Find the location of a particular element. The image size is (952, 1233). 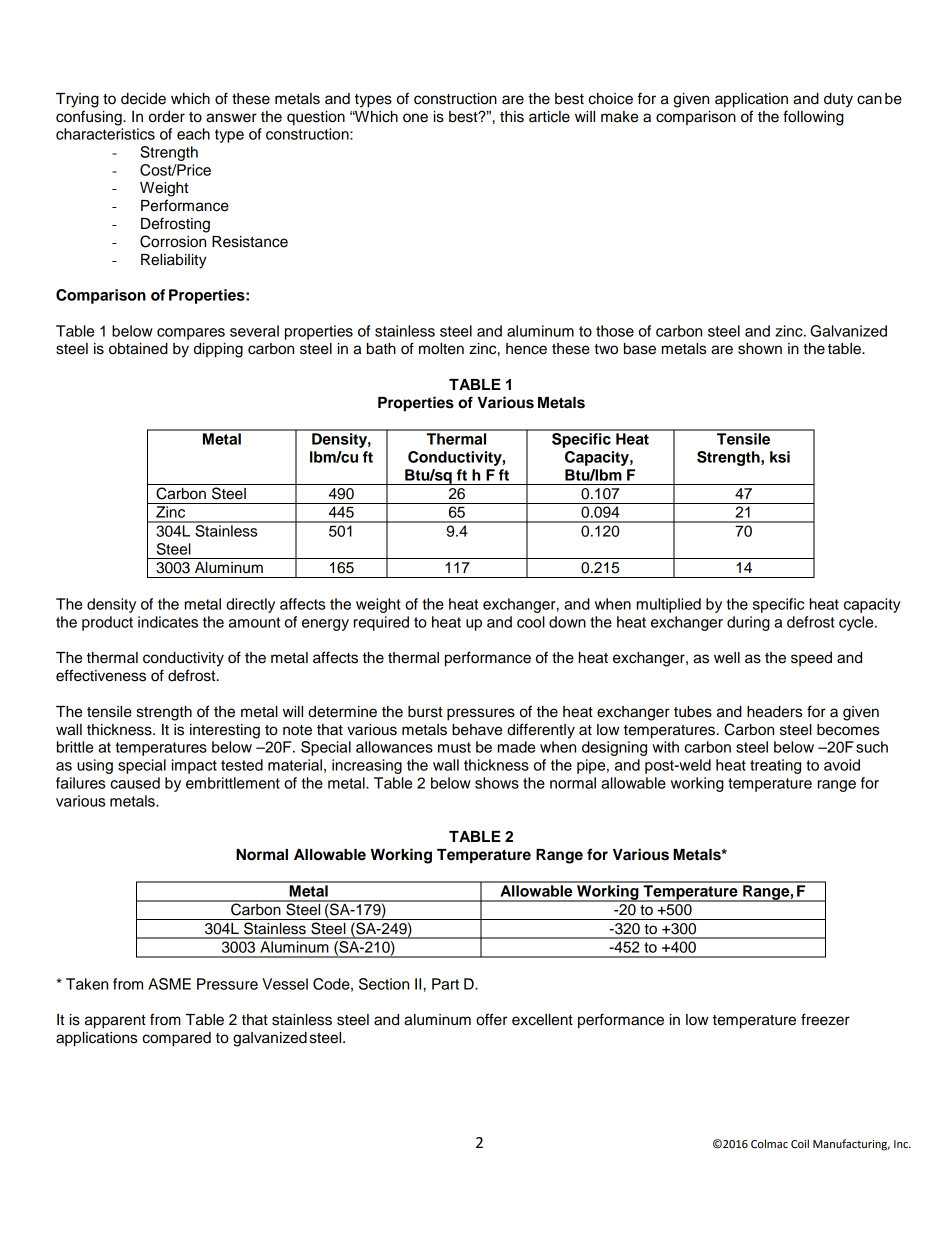

compared is located at coordinates (176, 1039).
